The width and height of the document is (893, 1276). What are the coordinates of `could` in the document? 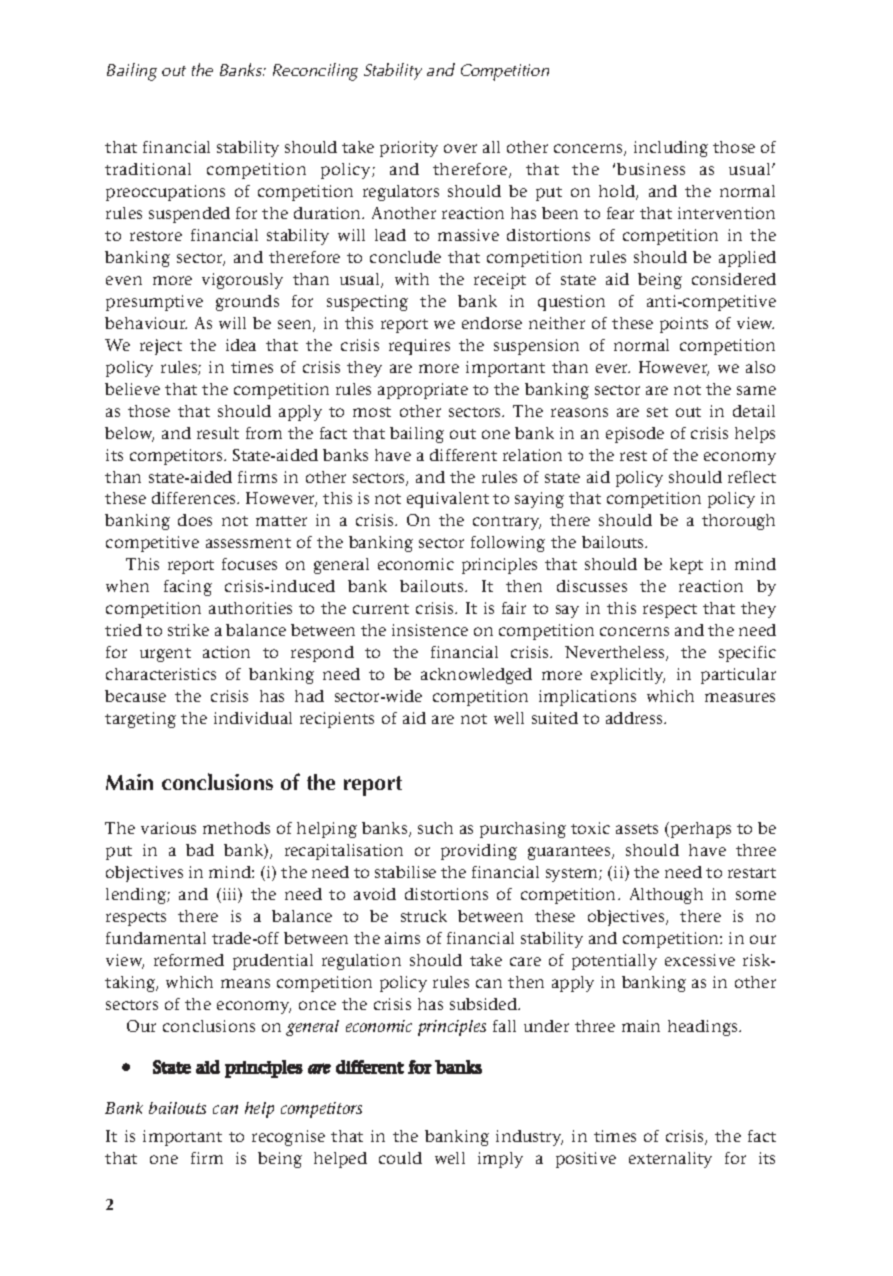 It's located at (400, 1158).
